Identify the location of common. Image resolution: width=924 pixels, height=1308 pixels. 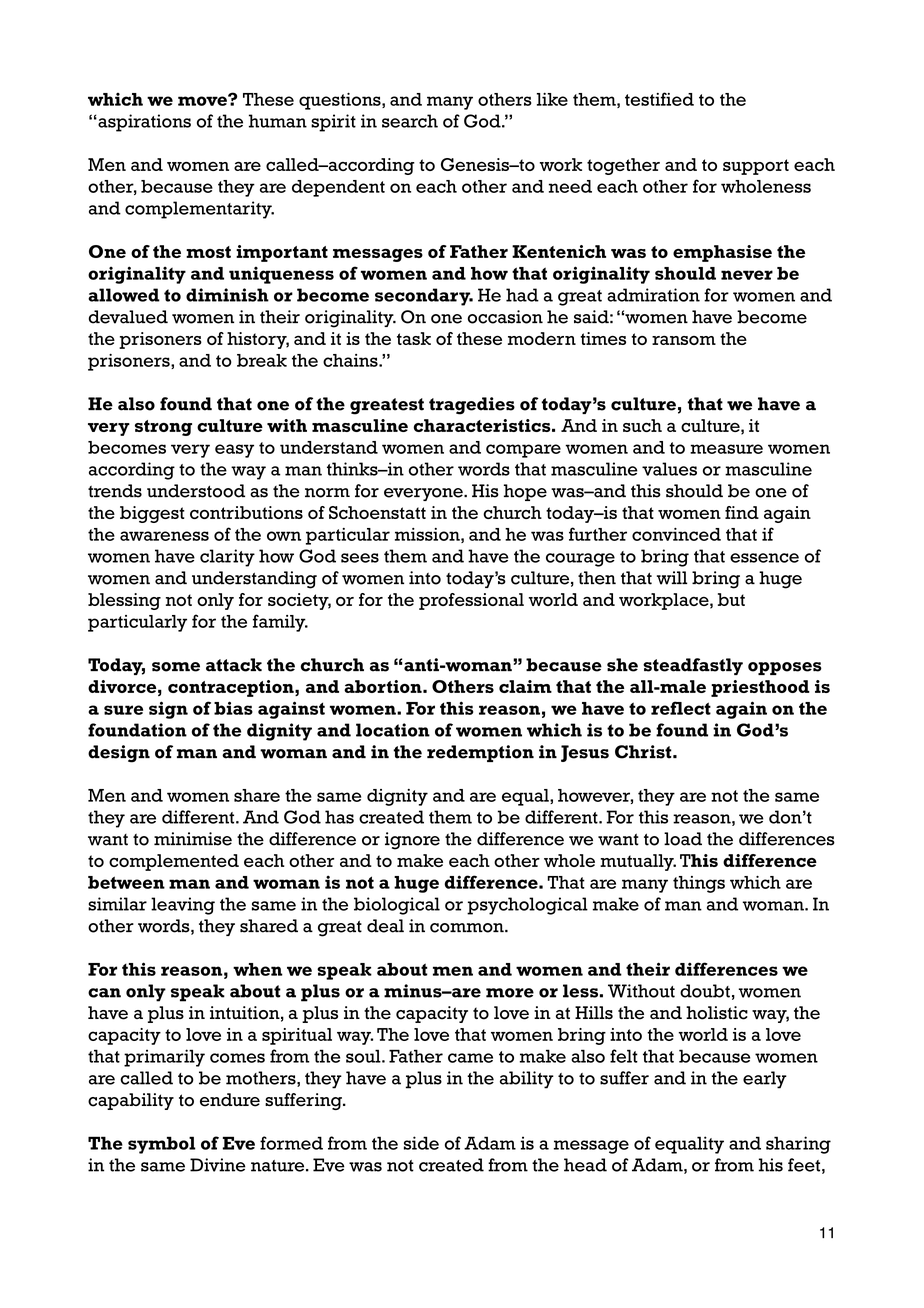
(468, 928).
